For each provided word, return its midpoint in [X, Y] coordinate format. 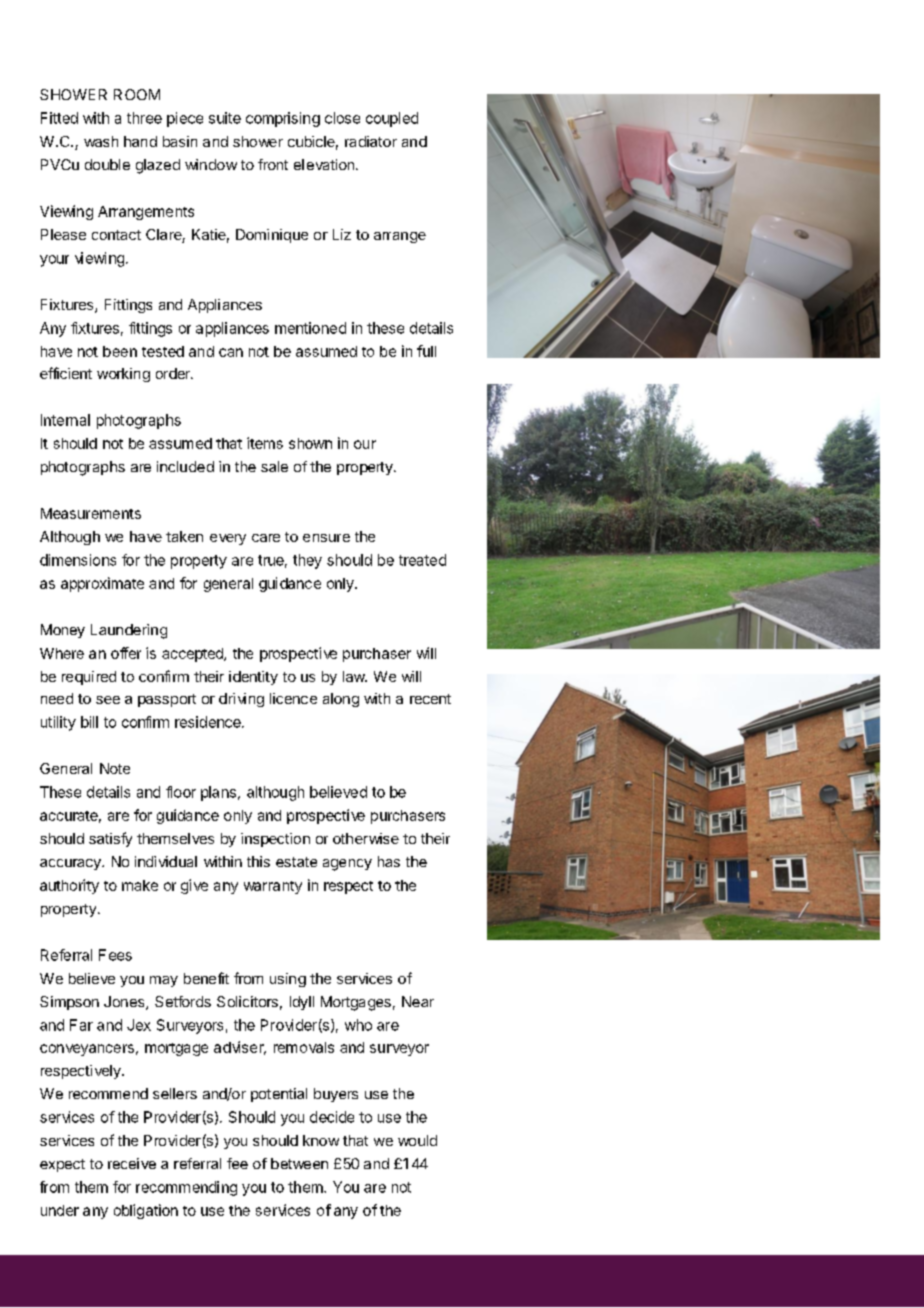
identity [253, 678]
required [89, 678]
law [355, 676]
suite [225, 118]
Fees [115, 955]
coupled [392, 119]
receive [132, 1163]
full [426, 351]
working [123, 375]
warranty [273, 887]
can [231, 352]
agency [347, 865]
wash [101, 141]
